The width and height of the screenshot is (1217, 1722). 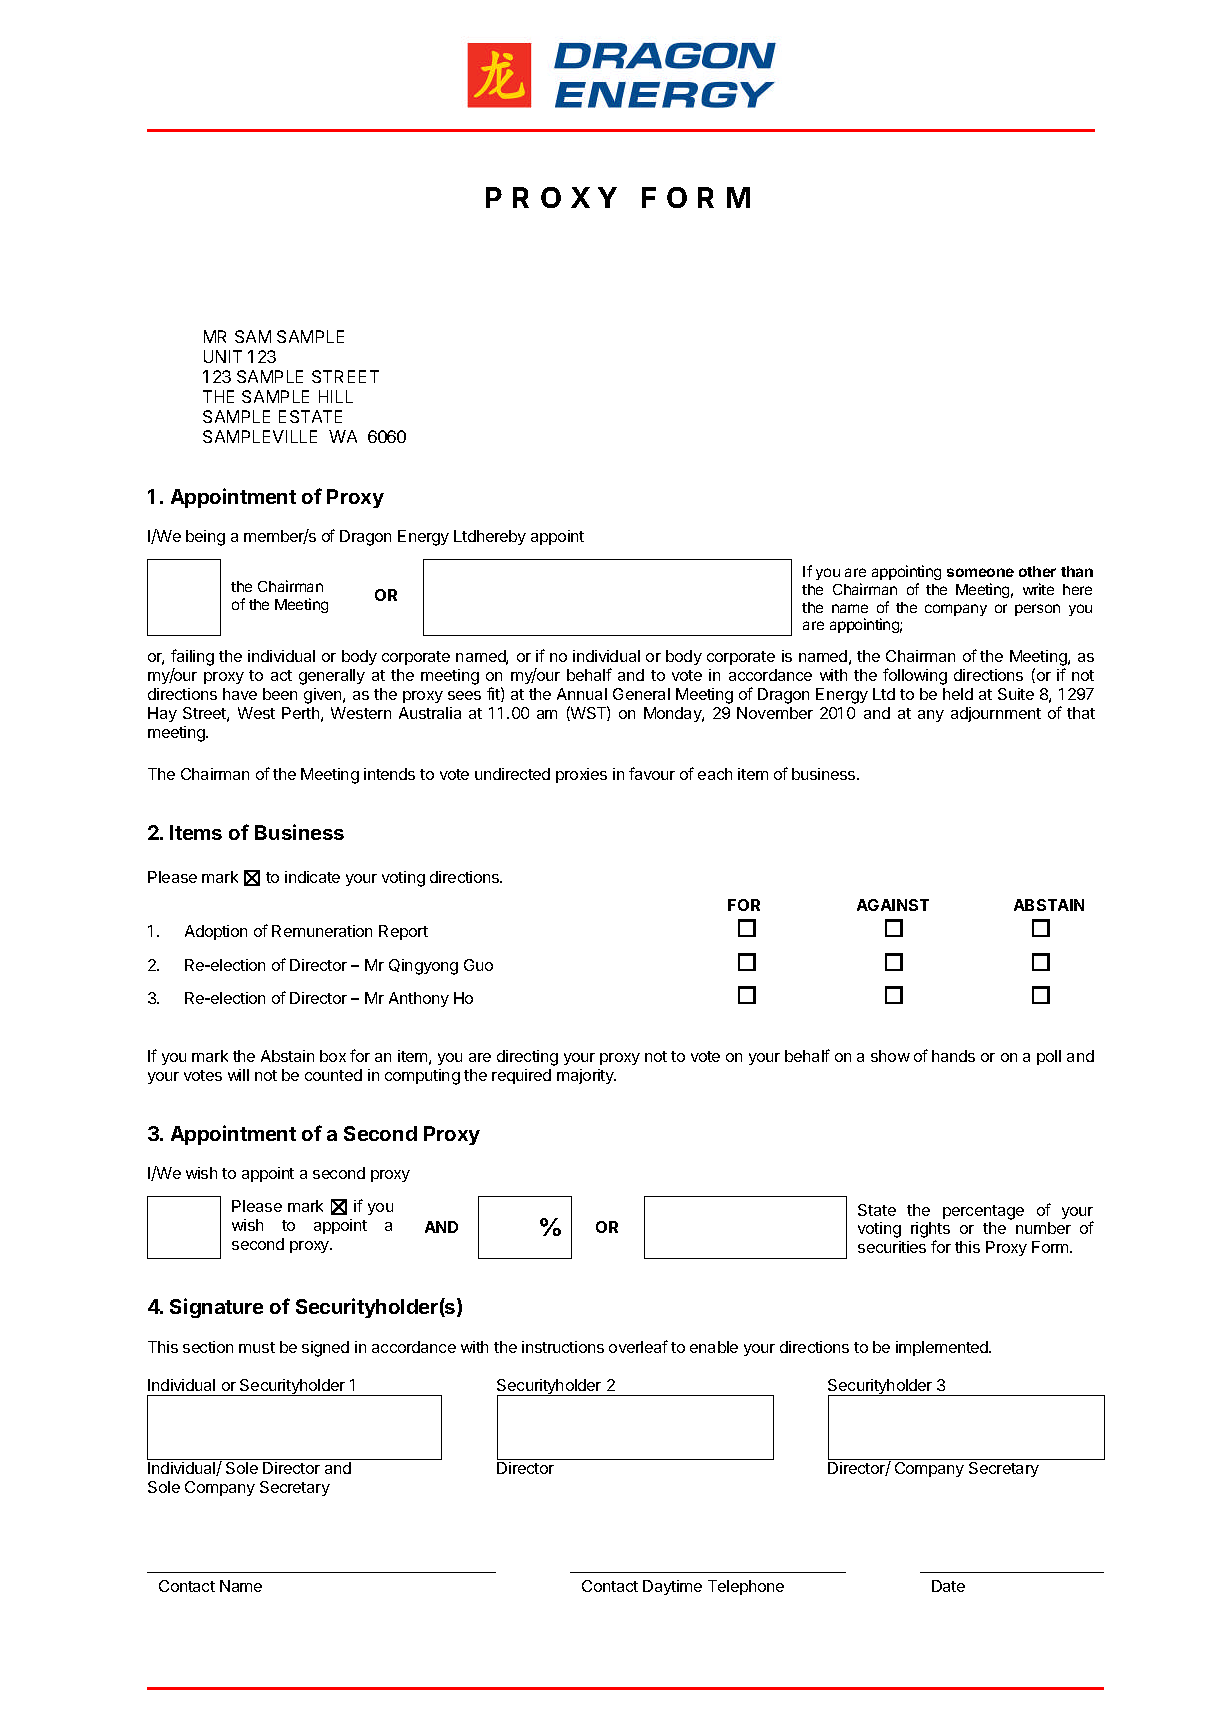 I want to click on HILL, so click(x=336, y=396).
